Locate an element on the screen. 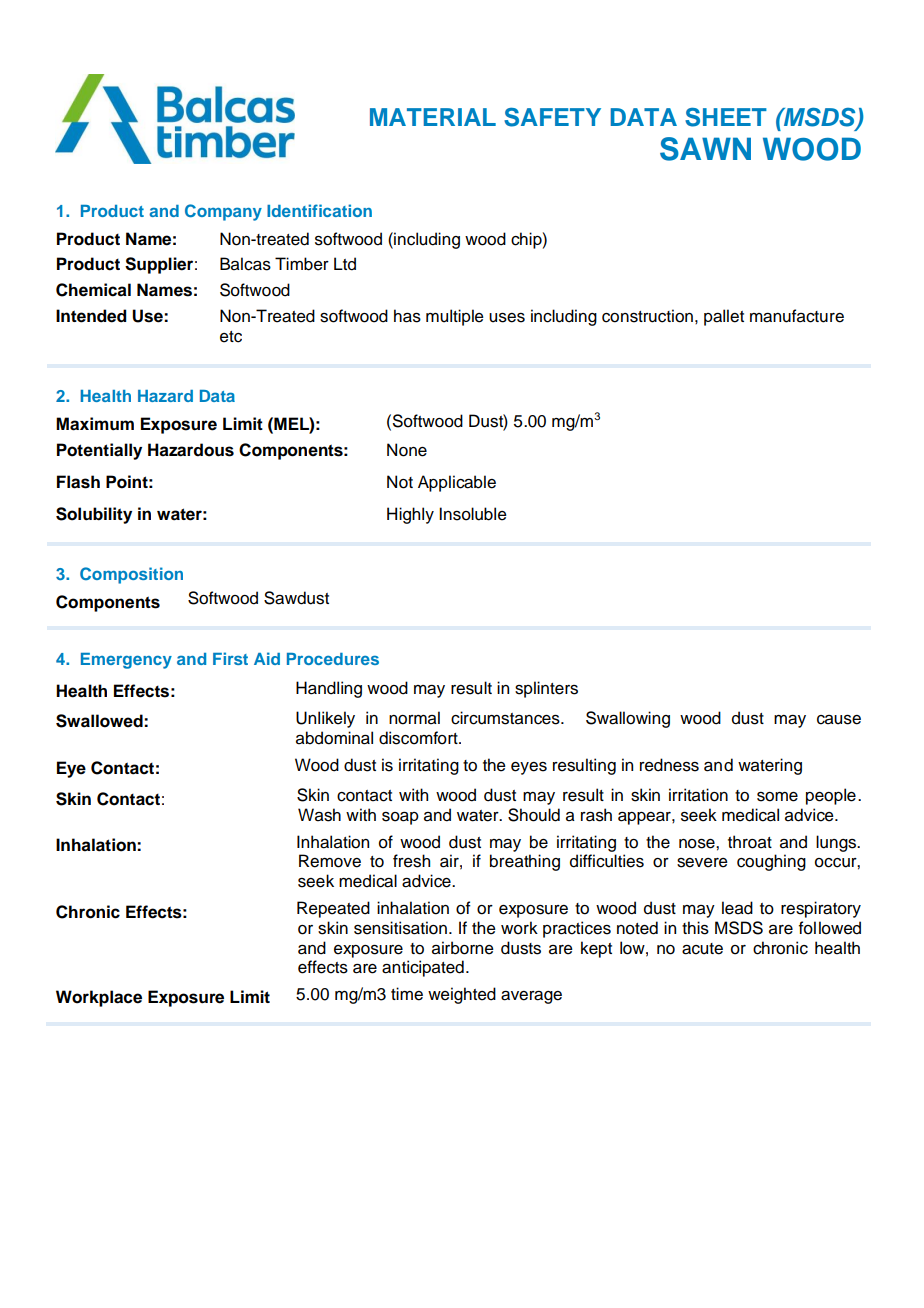 The image size is (924, 1308). cause is located at coordinates (839, 720).
